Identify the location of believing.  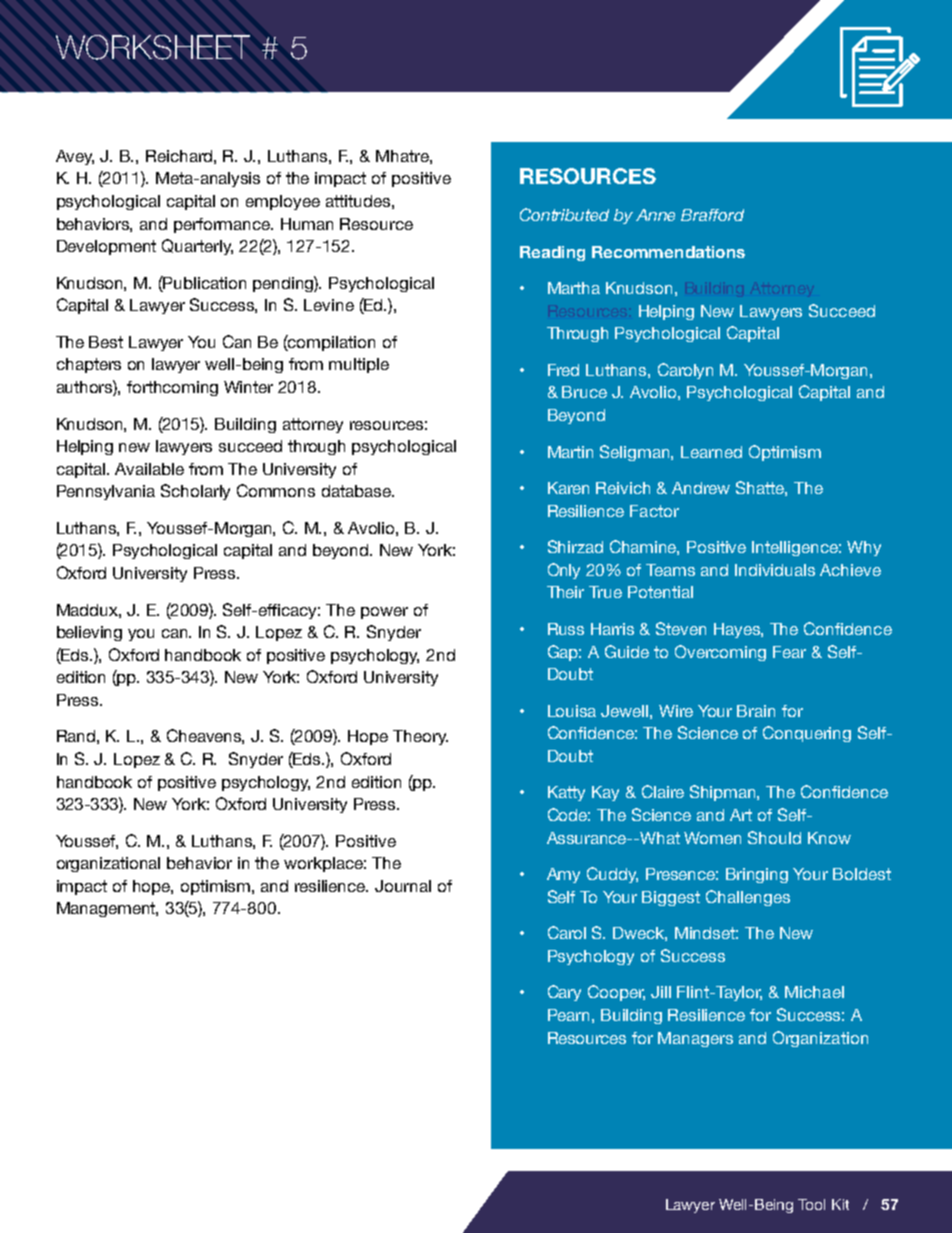
(89, 633).
